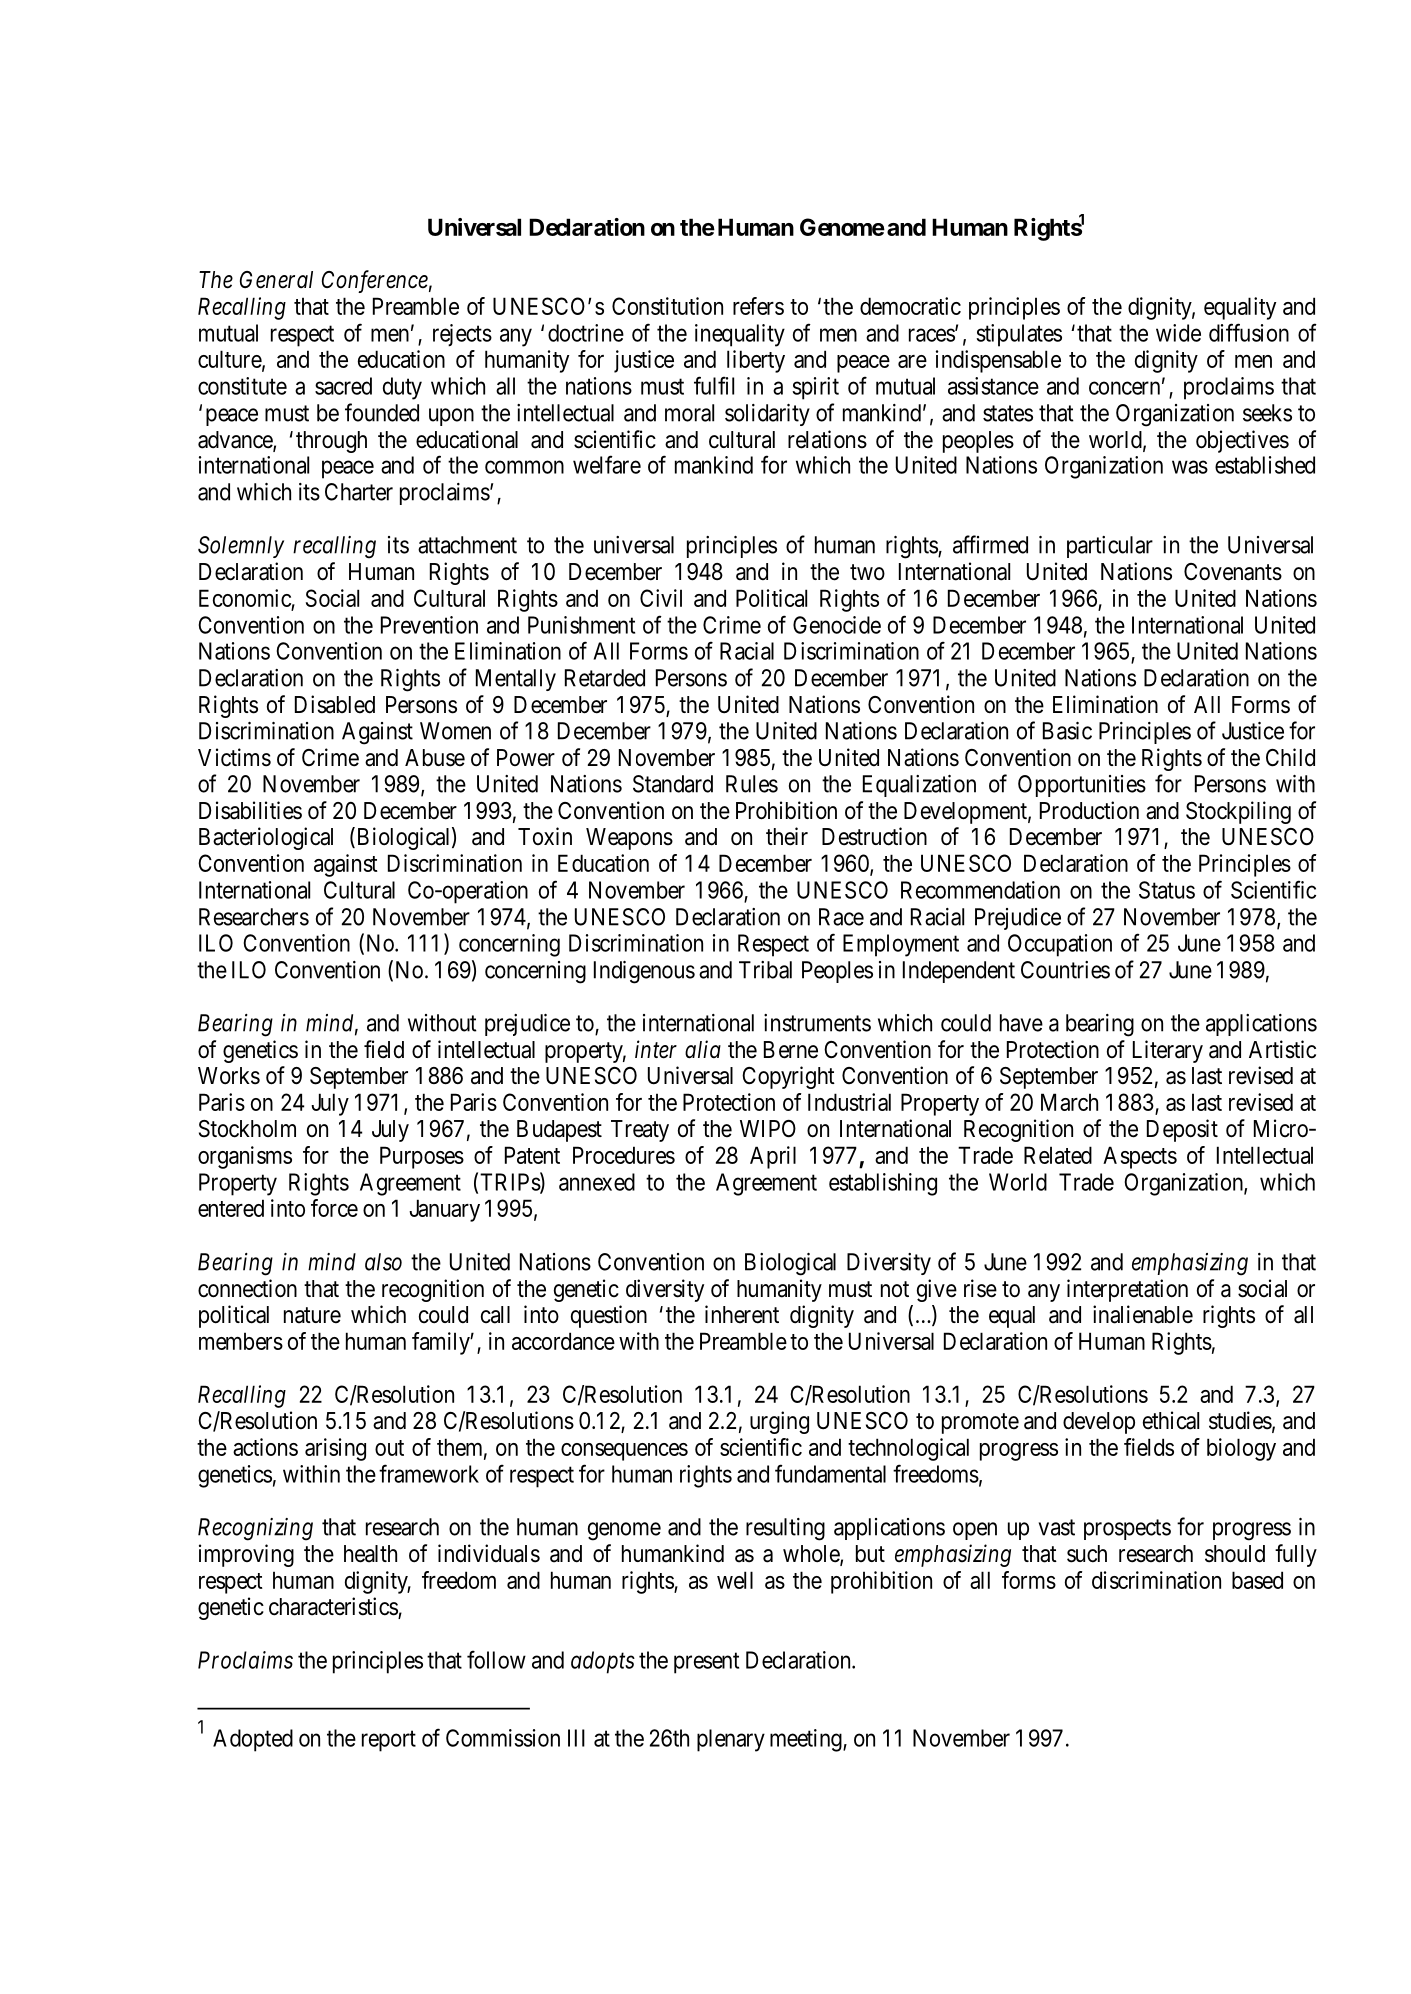 This screenshot has height=1994, width=1411. What do you see at coordinates (742, 1314) in the screenshot?
I see `inherent` at bounding box center [742, 1314].
